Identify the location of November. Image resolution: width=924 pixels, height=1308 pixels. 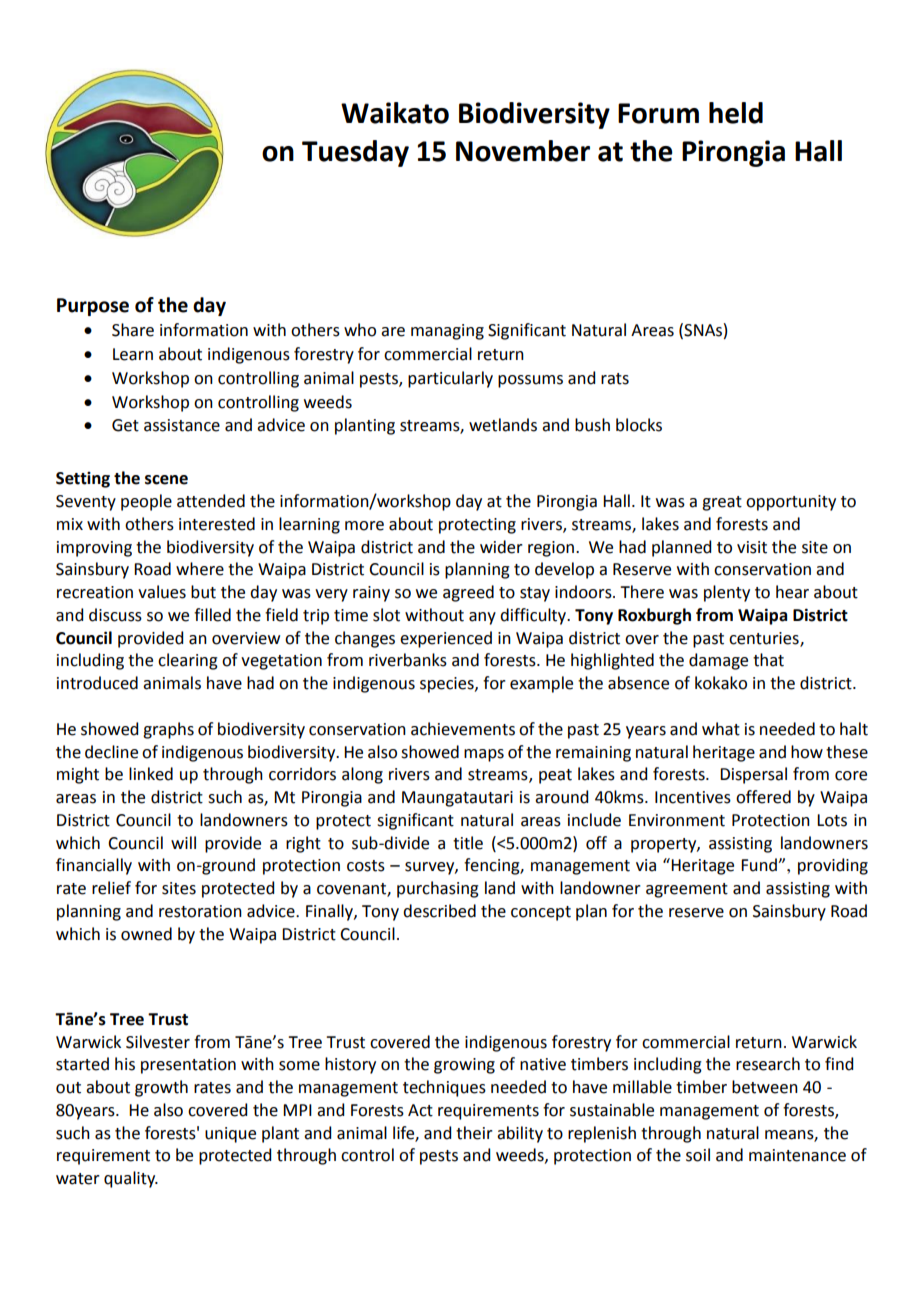
(523, 151).
